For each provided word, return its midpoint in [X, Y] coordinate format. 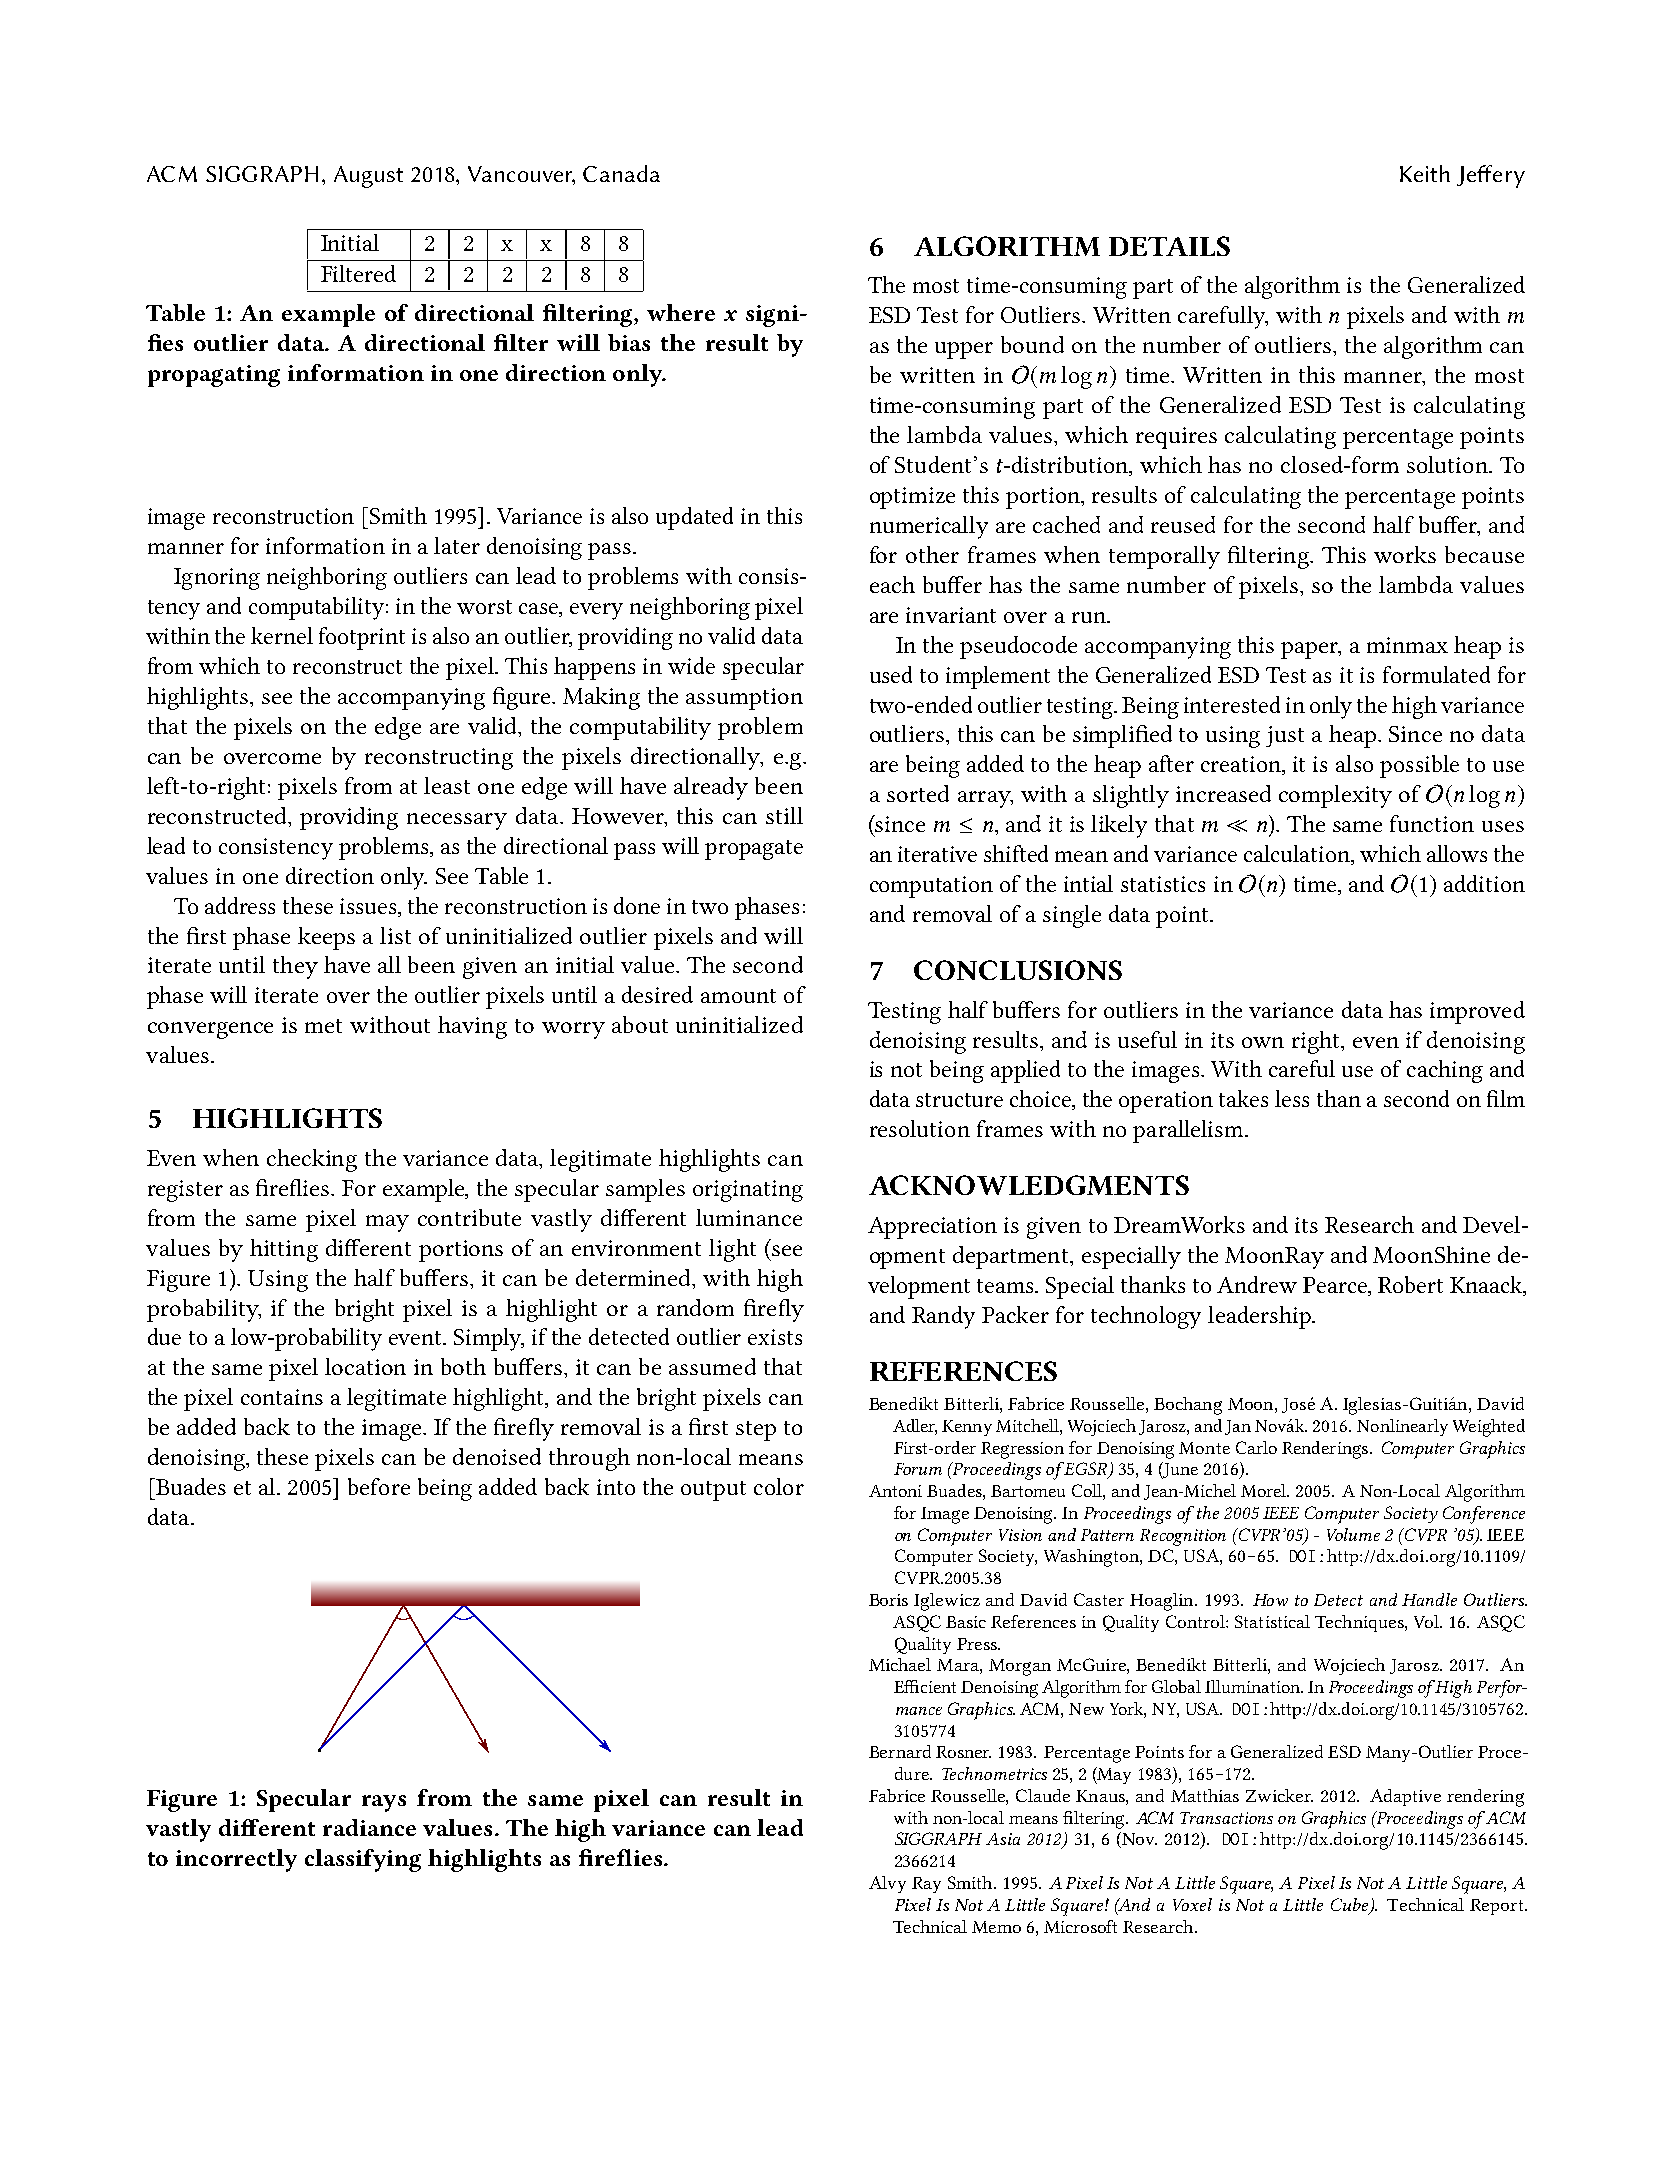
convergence [210, 1030]
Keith [1425, 173]
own [1263, 1042]
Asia [1003, 1839]
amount [738, 996]
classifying [363, 1860]
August [368, 177]
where [681, 312]
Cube [1351, 1905]
